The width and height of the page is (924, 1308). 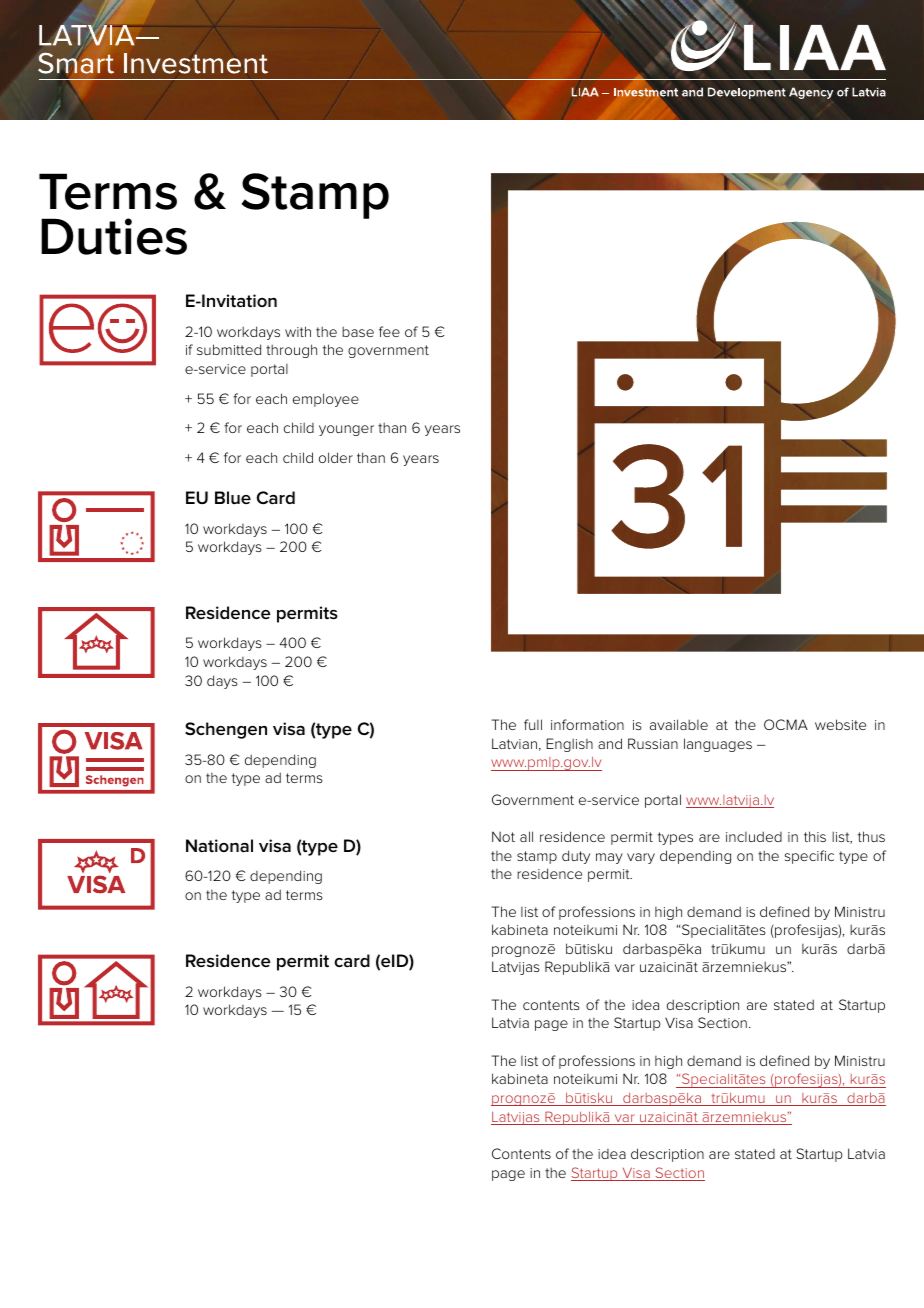 What do you see at coordinates (840, 724) in the page?
I see `website` at bounding box center [840, 724].
